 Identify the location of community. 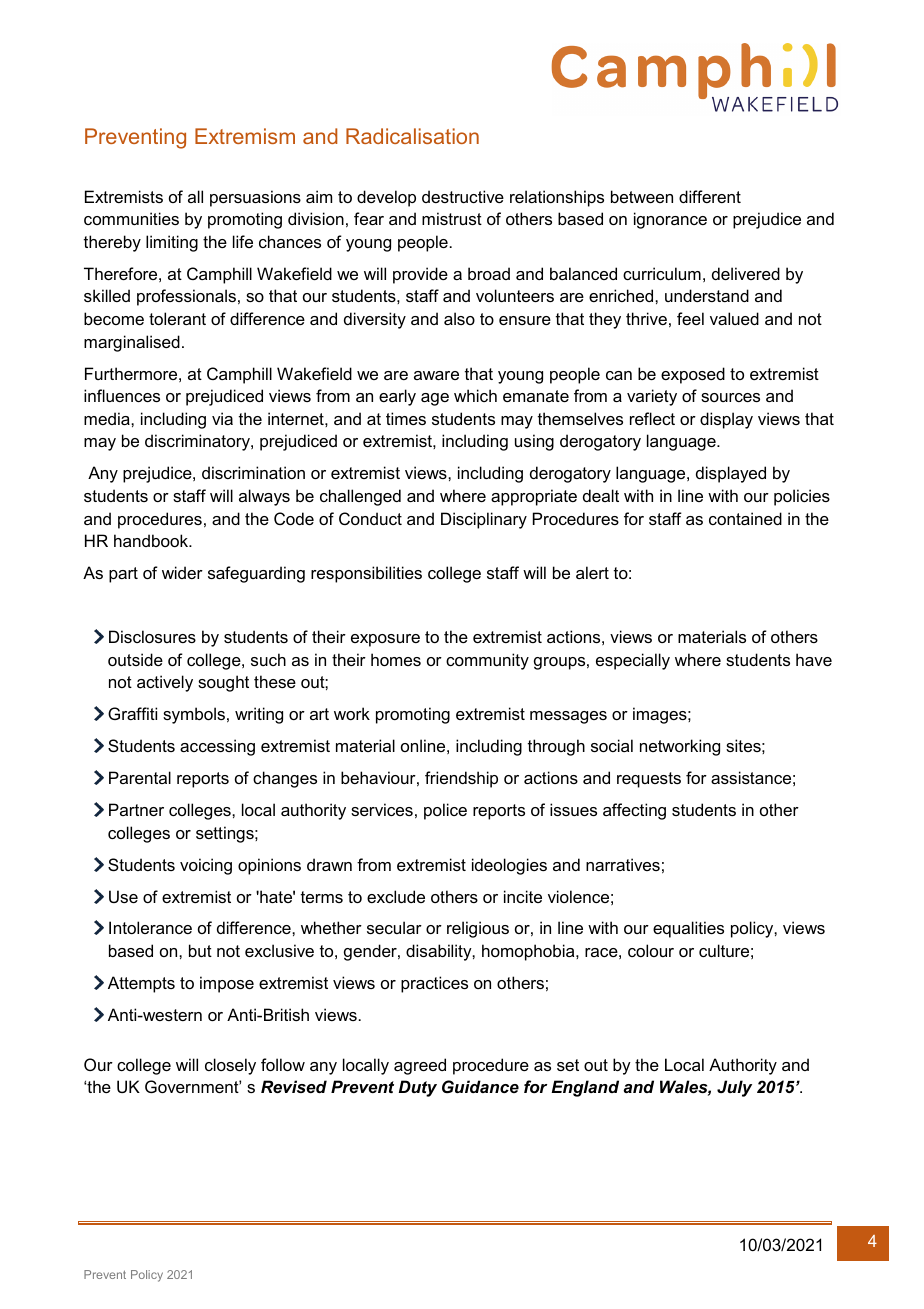
(487, 661).
